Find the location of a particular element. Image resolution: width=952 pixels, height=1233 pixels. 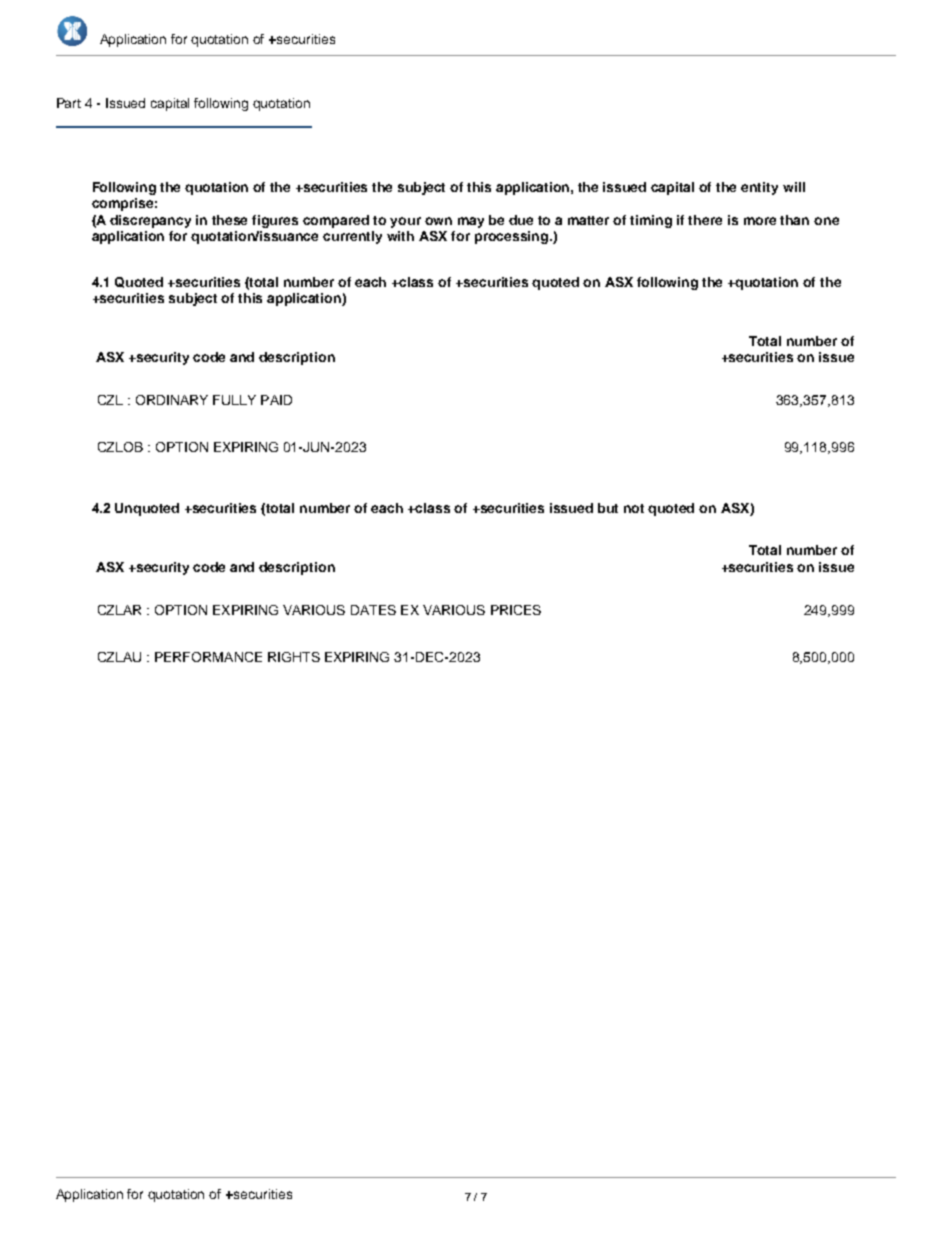

with is located at coordinates (400, 236).
